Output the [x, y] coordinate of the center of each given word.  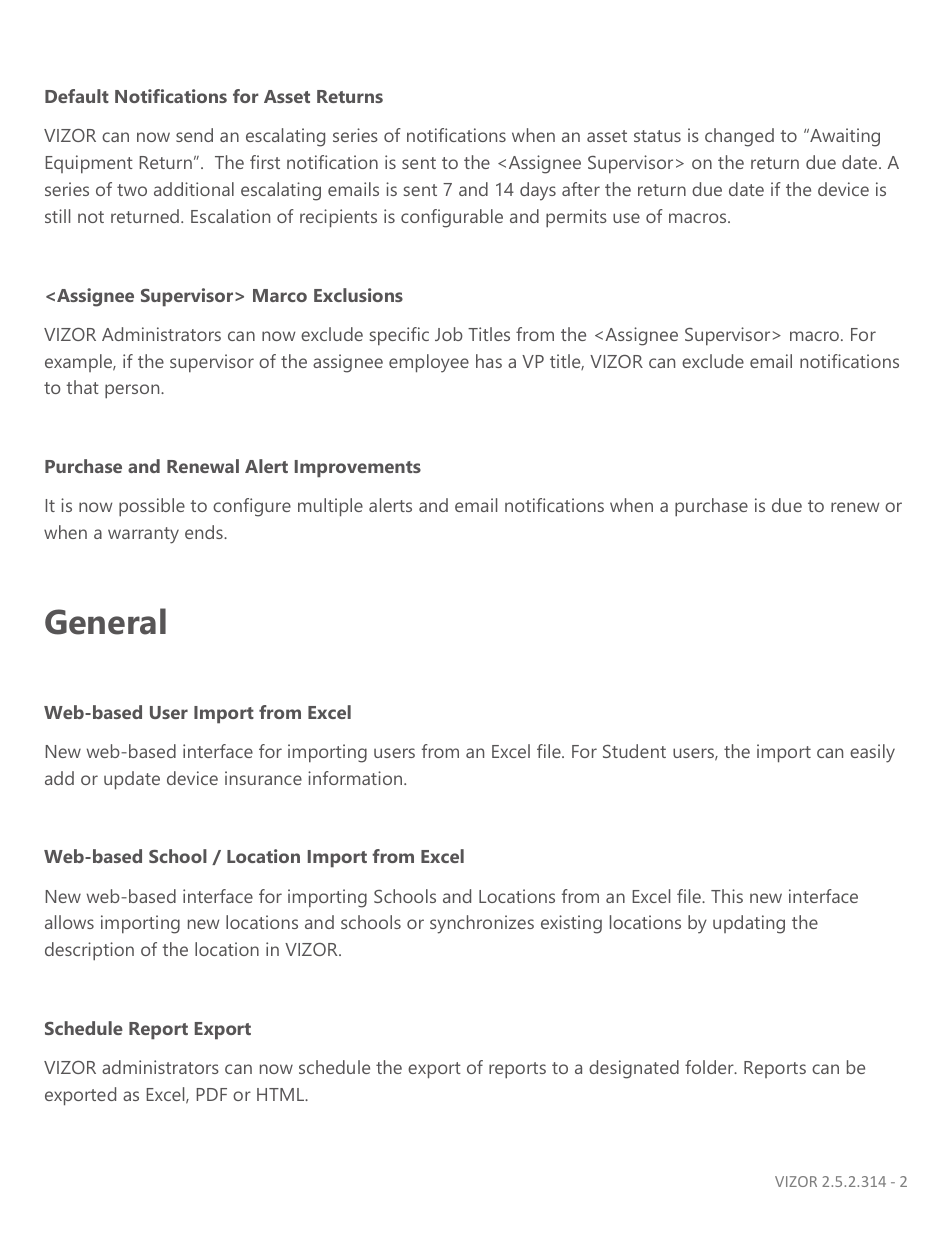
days [538, 191]
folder [710, 1067]
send [194, 135]
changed [739, 137]
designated [634, 1069]
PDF [212, 1094]
